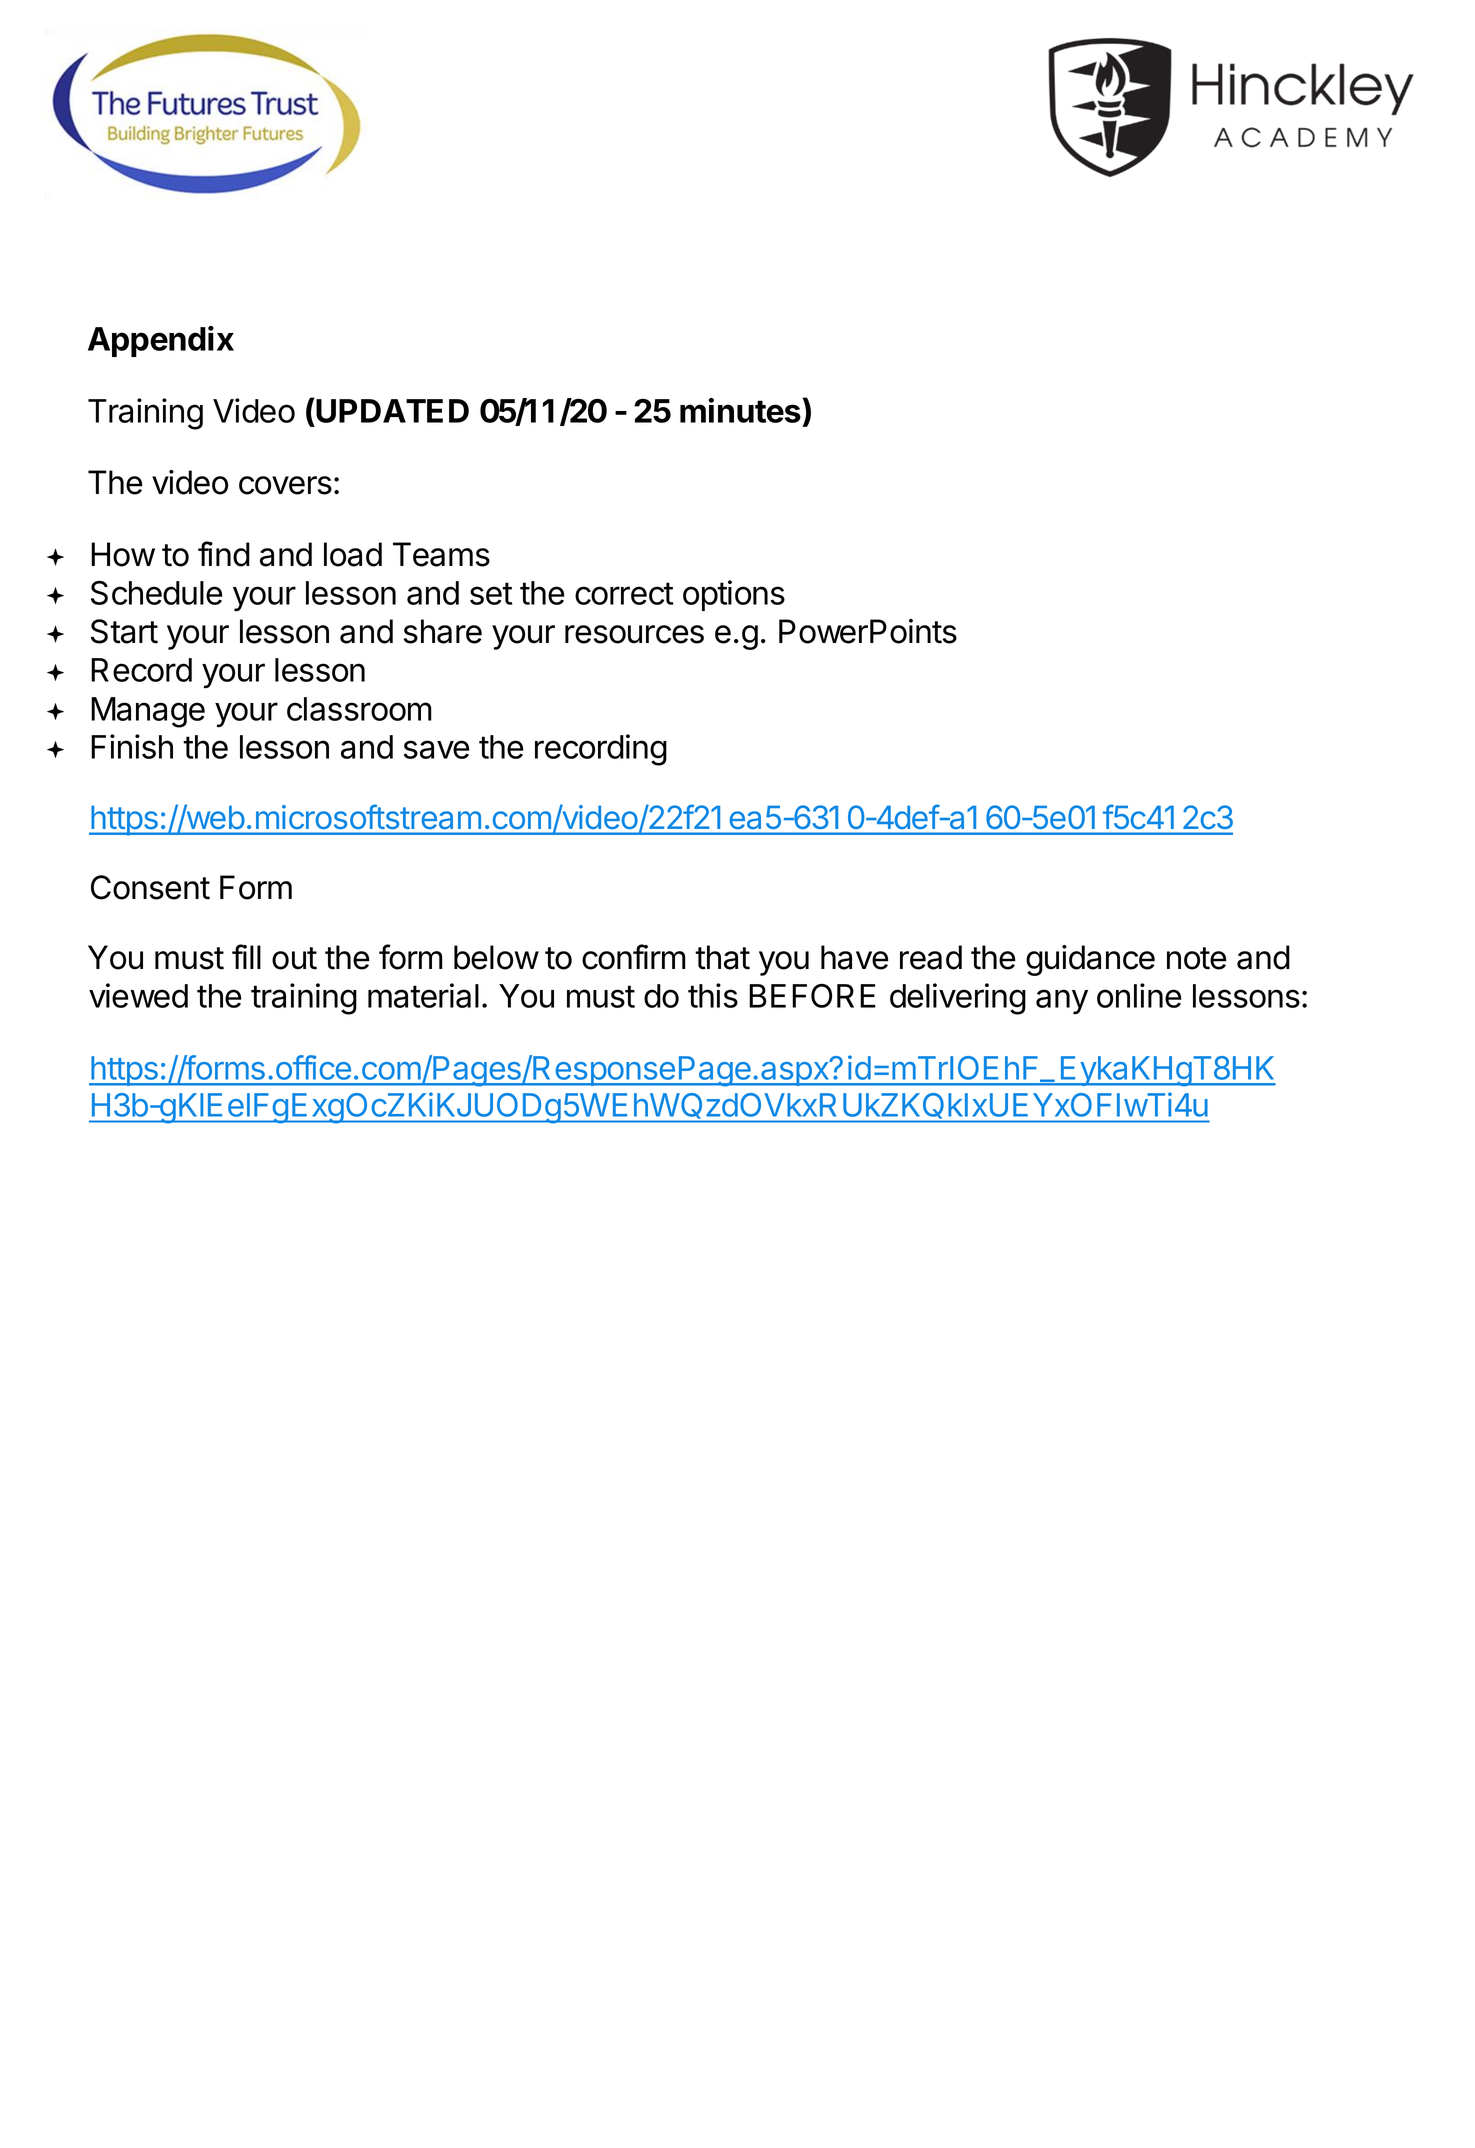 The width and height of the screenshot is (1475, 2148). What do you see at coordinates (741, 410) in the screenshot?
I see `minutes` at bounding box center [741, 410].
